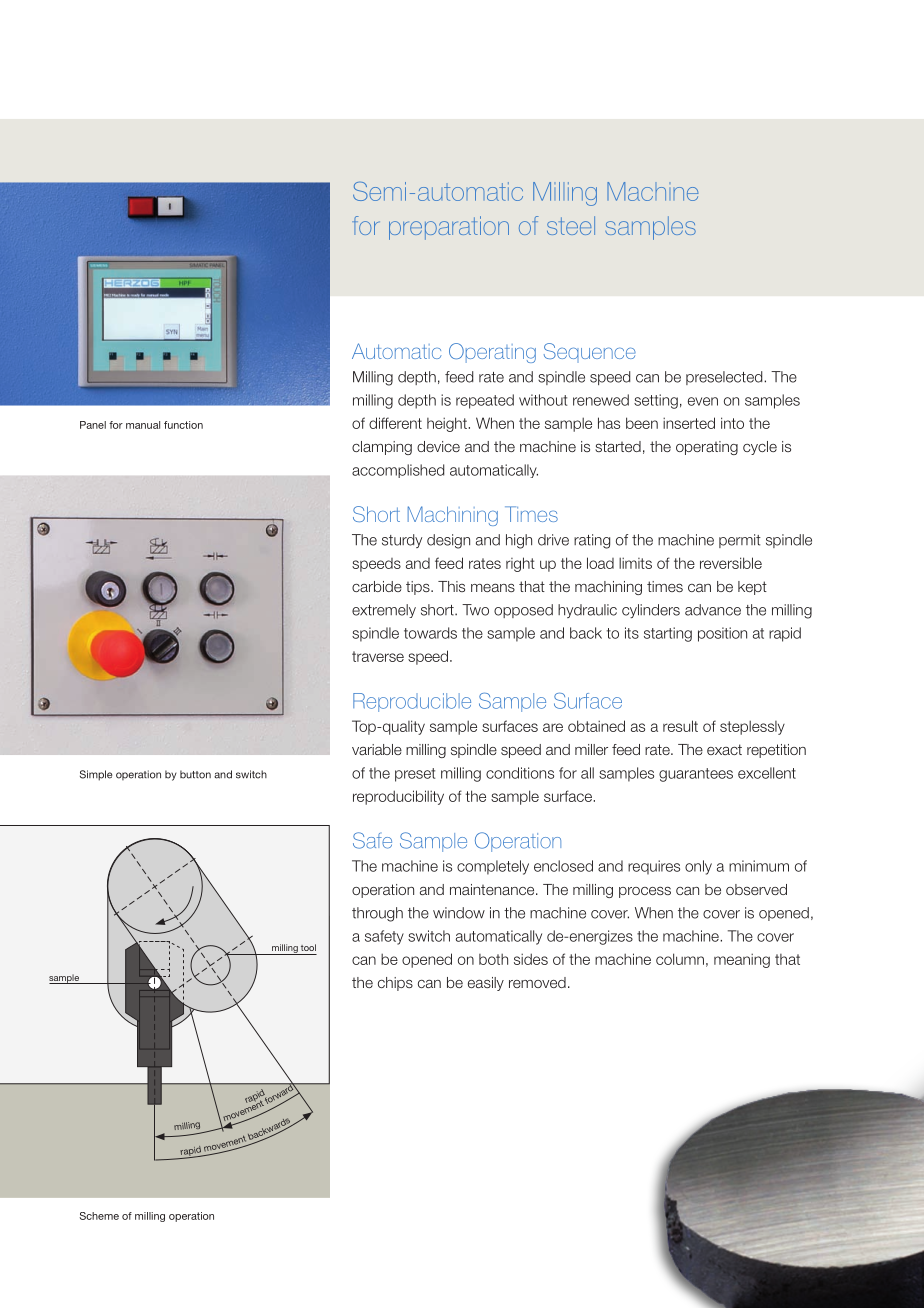 Image resolution: width=924 pixels, height=1308 pixels. Describe the element at coordinates (449, 228) in the screenshot. I see `preparation` at that location.
